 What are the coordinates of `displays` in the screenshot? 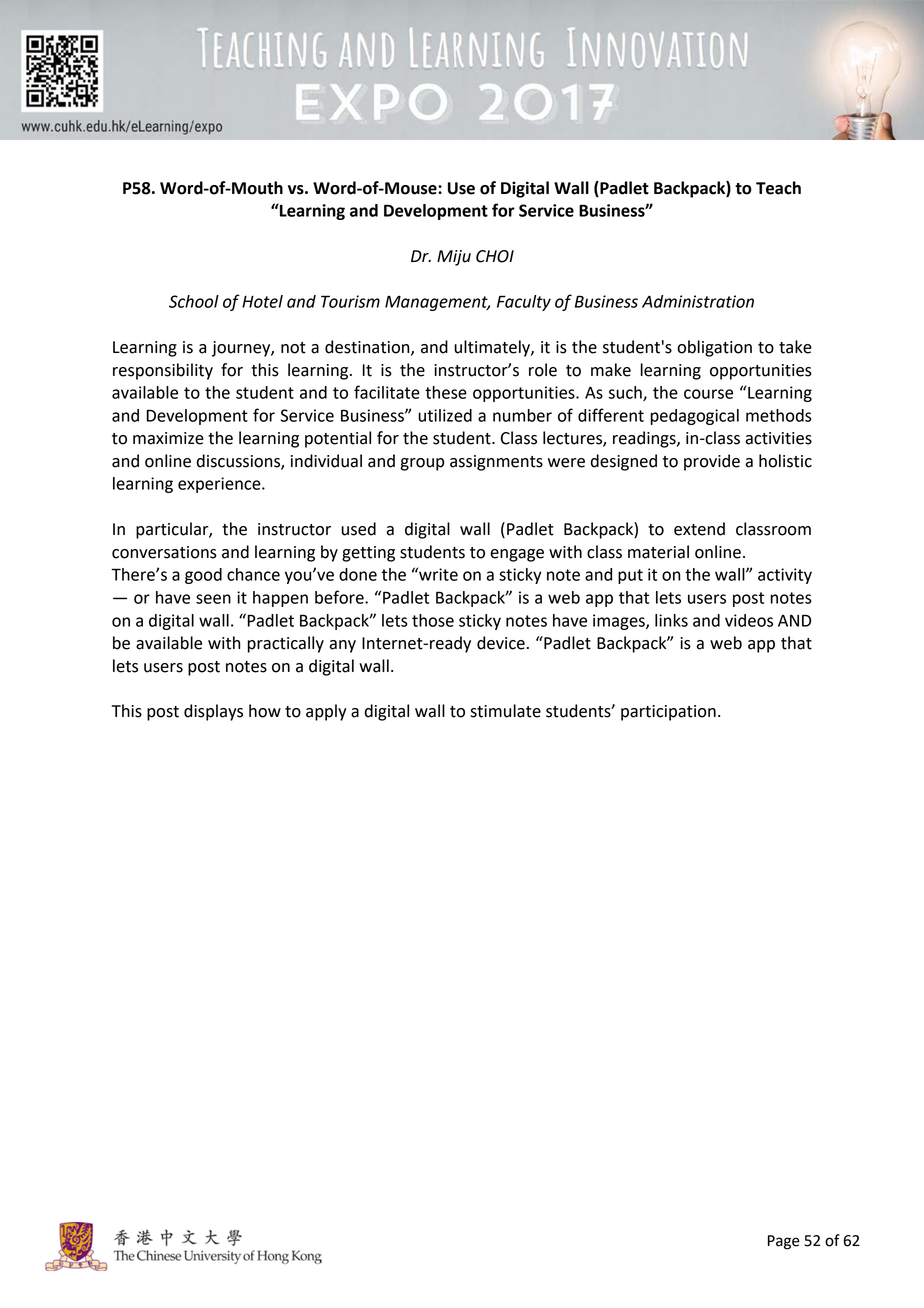 It's located at (213, 712).
